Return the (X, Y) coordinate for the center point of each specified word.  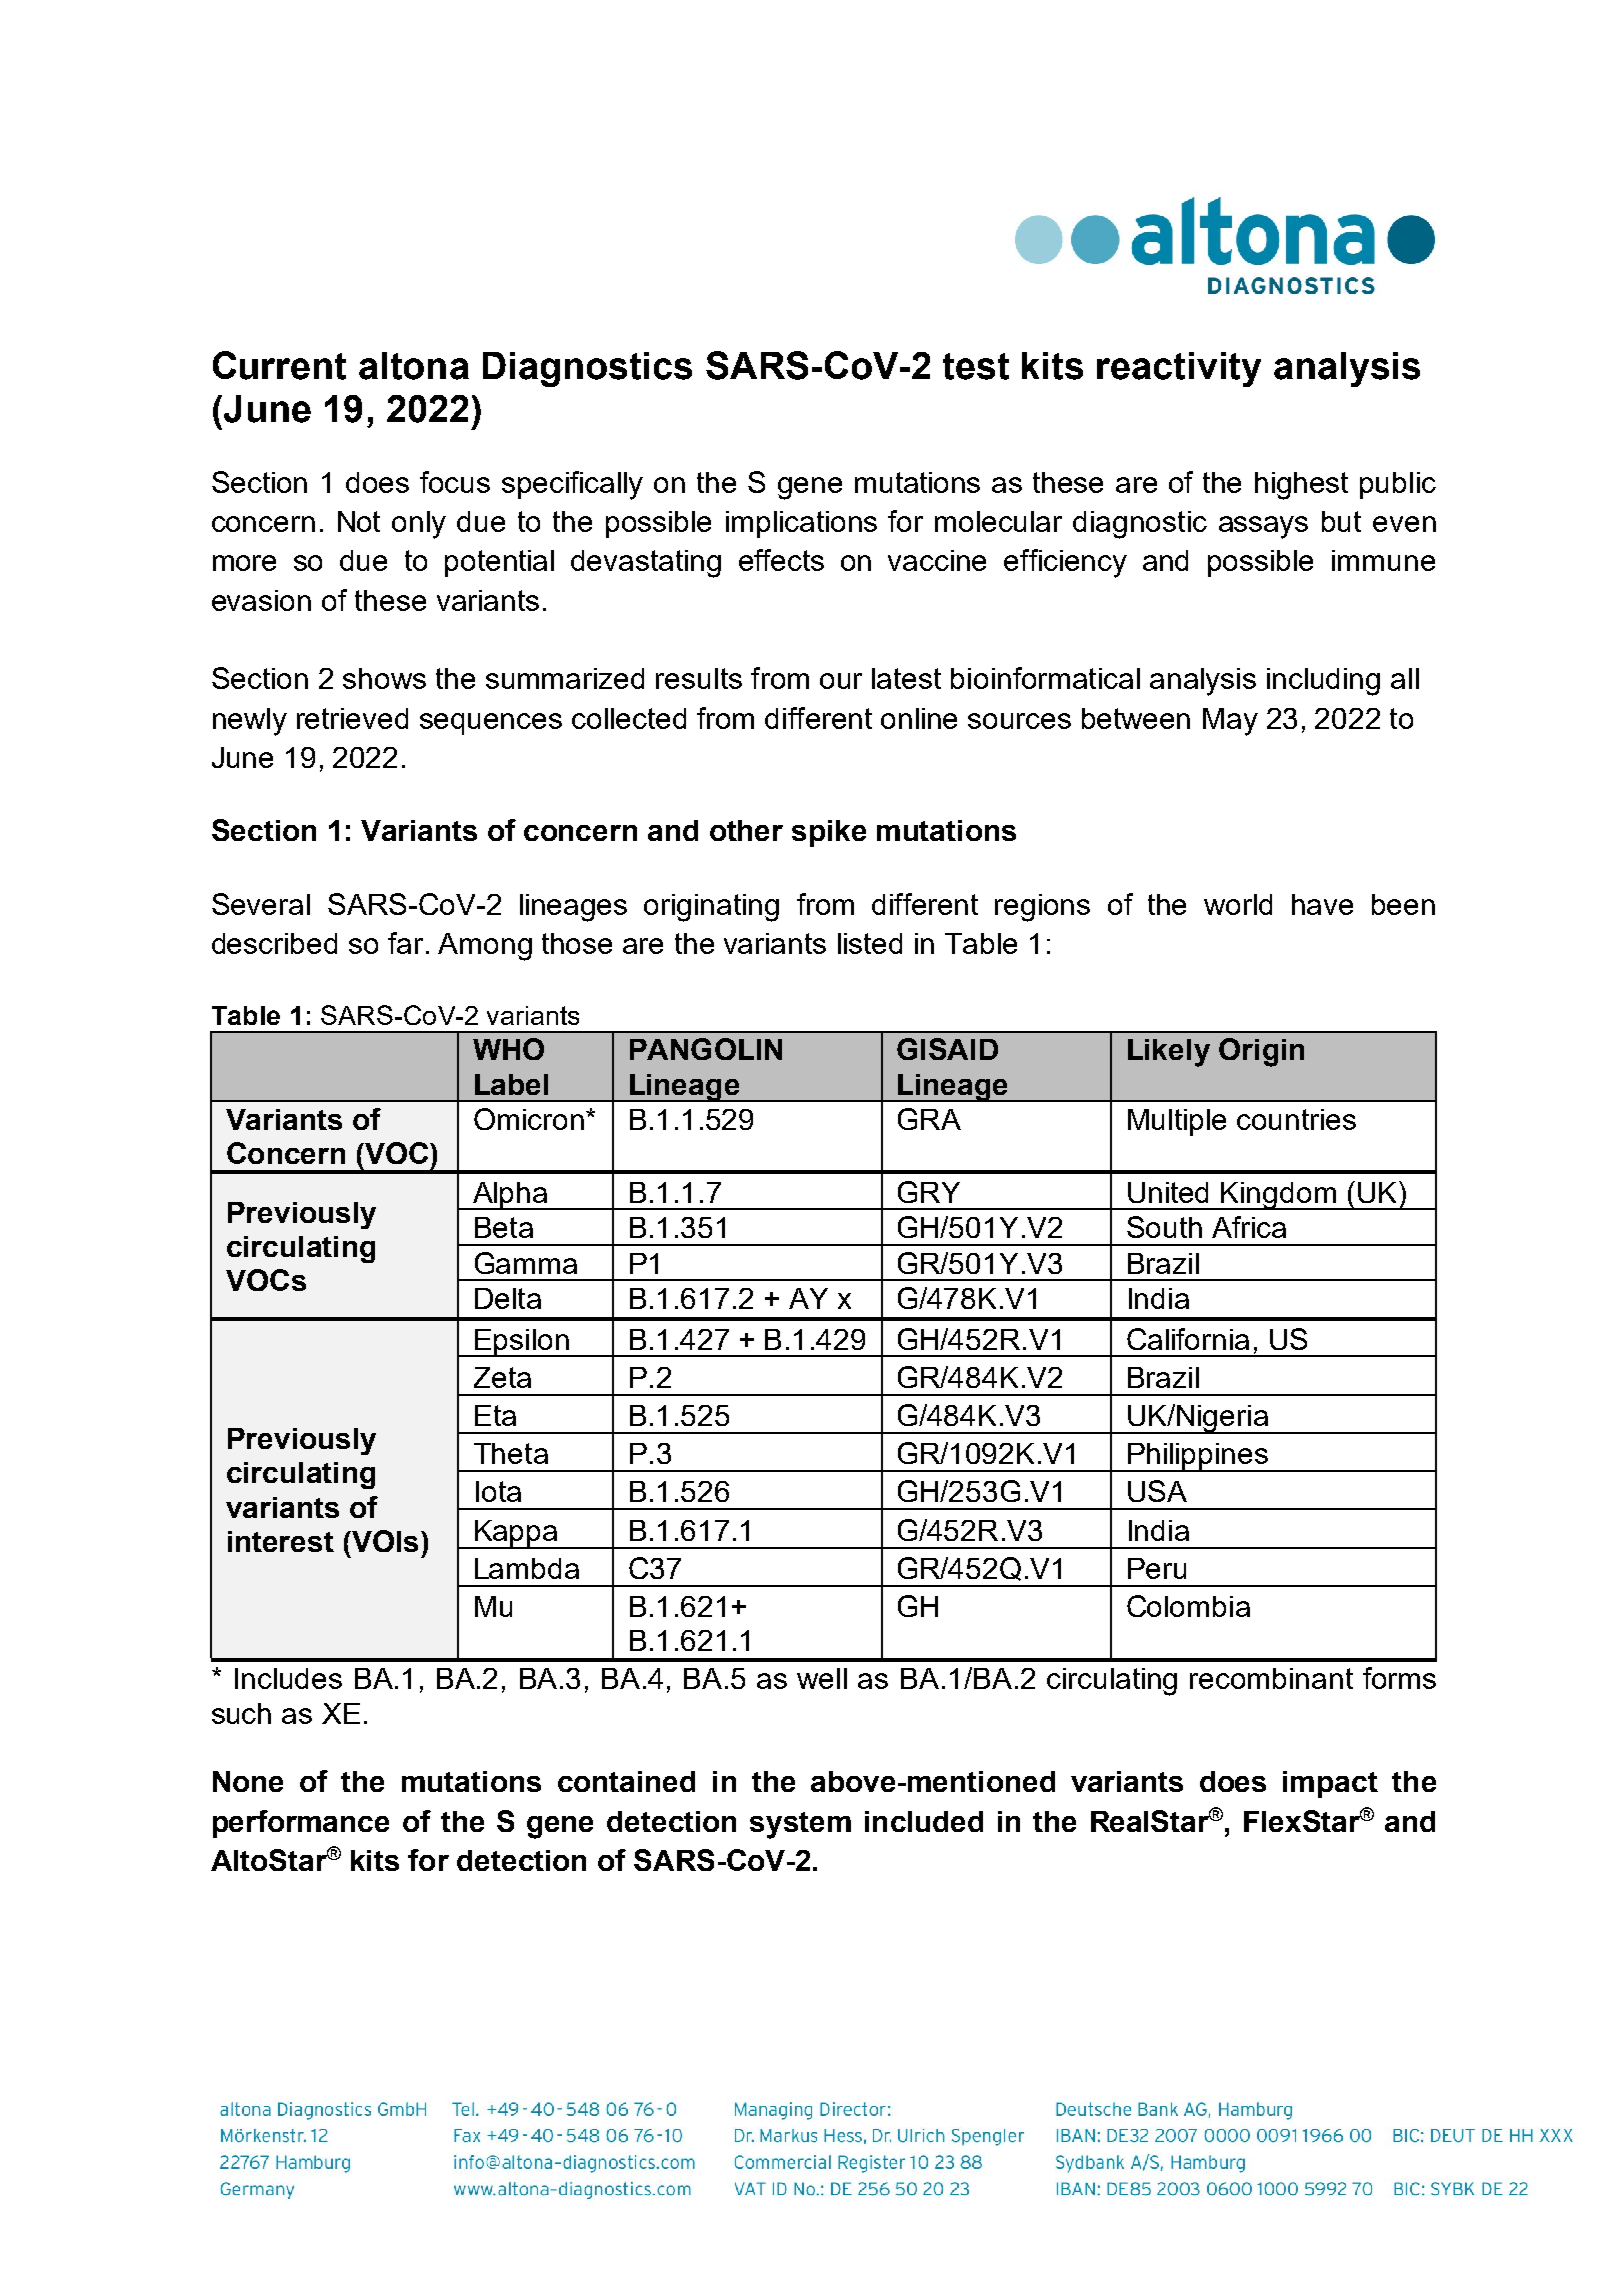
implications (801, 524)
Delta (508, 1298)
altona (414, 366)
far (405, 943)
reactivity (1179, 369)
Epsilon (522, 1343)
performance (301, 1824)
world (1238, 904)
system (800, 1825)
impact (1330, 1784)
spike (829, 833)
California (1188, 1339)
